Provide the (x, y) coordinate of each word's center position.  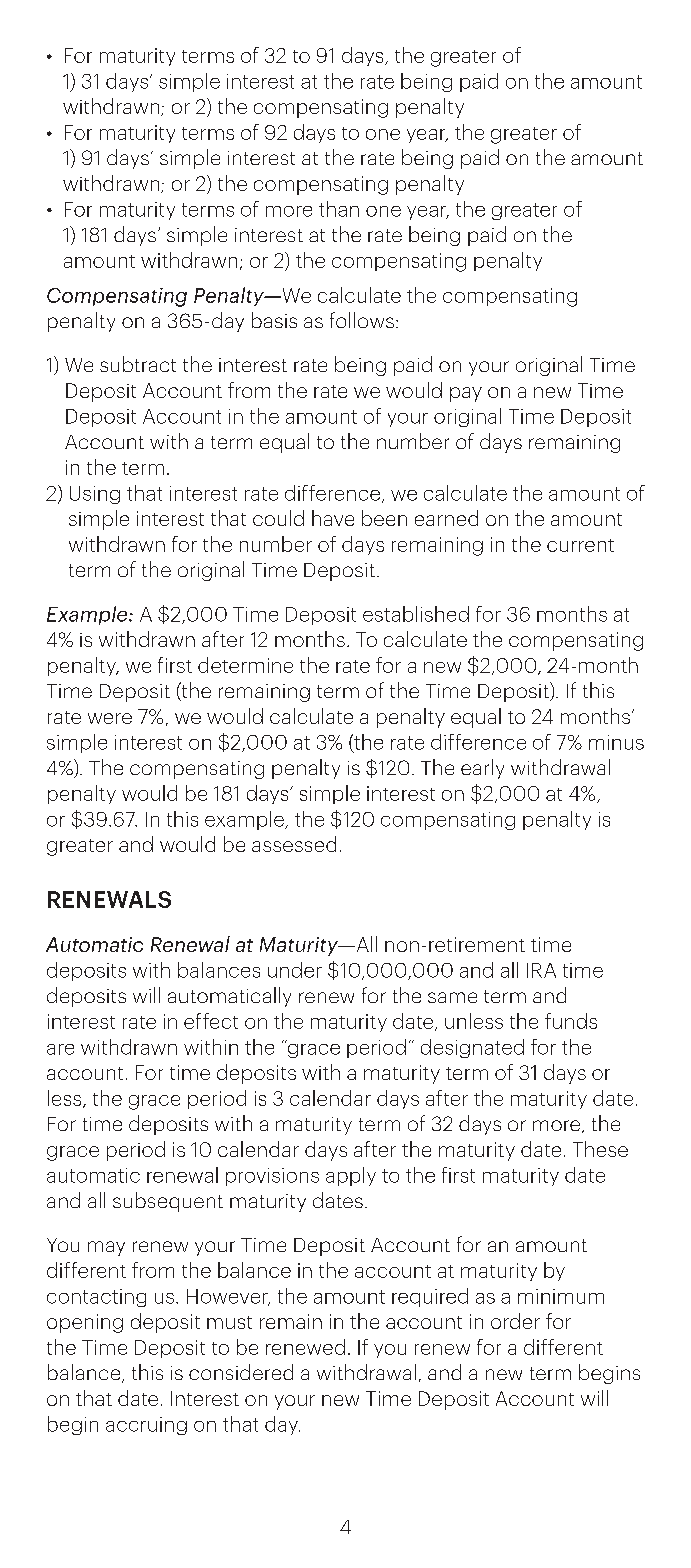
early (482, 769)
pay (466, 394)
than (339, 209)
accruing (146, 1426)
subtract (138, 364)
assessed (294, 844)
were (110, 718)
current (580, 545)
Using (95, 495)
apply (351, 1176)
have (333, 518)
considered (241, 1372)
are (60, 1049)
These (600, 1149)
